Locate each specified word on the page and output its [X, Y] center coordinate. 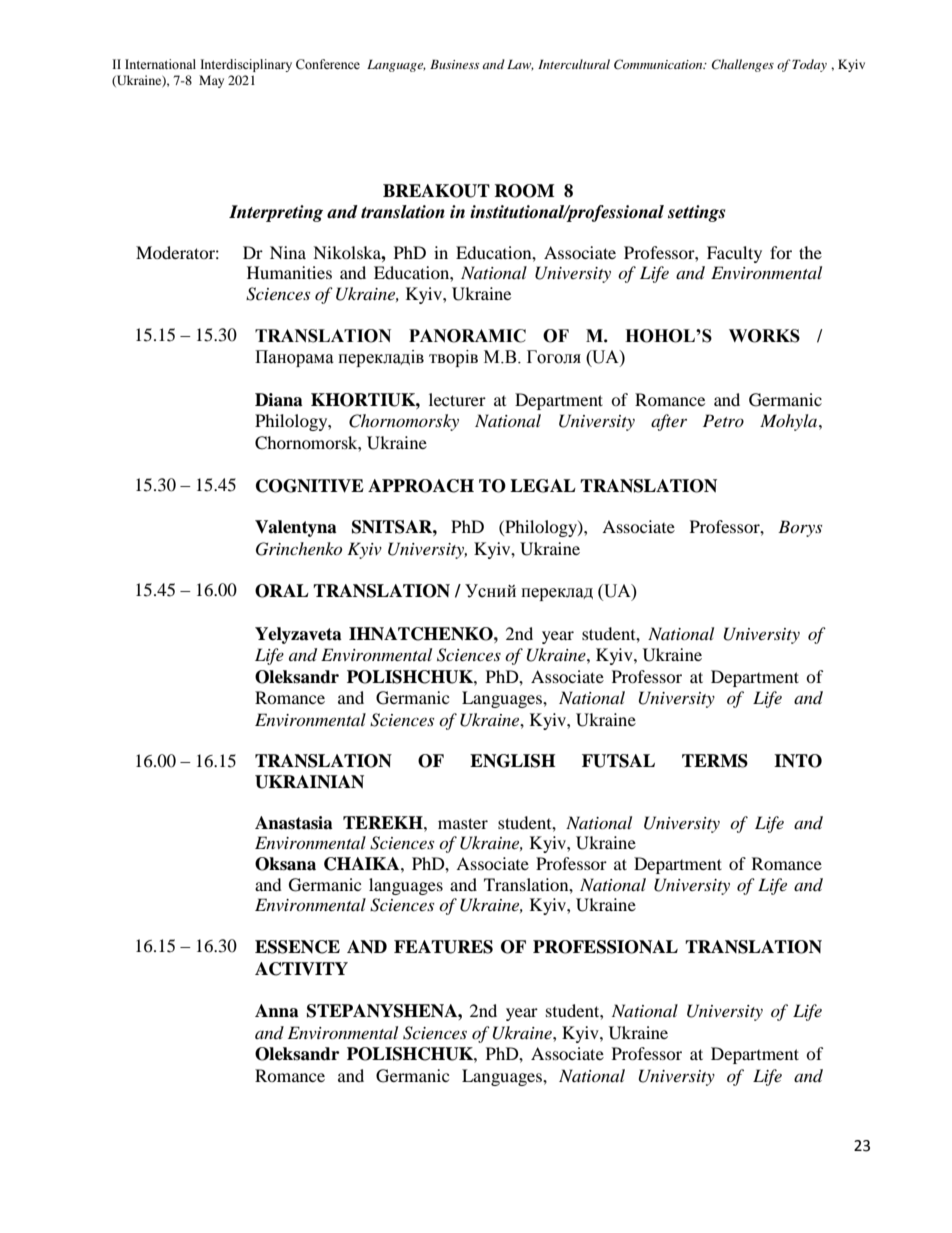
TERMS [715, 761]
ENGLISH [512, 761]
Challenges [743, 65]
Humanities [289, 272]
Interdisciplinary [246, 65]
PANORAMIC [467, 336]
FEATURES [443, 947]
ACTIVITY [301, 969]
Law [520, 65]
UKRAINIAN [309, 782]
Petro [723, 420]
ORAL [282, 591]
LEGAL [543, 486]
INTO [798, 761]
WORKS [764, 336]
